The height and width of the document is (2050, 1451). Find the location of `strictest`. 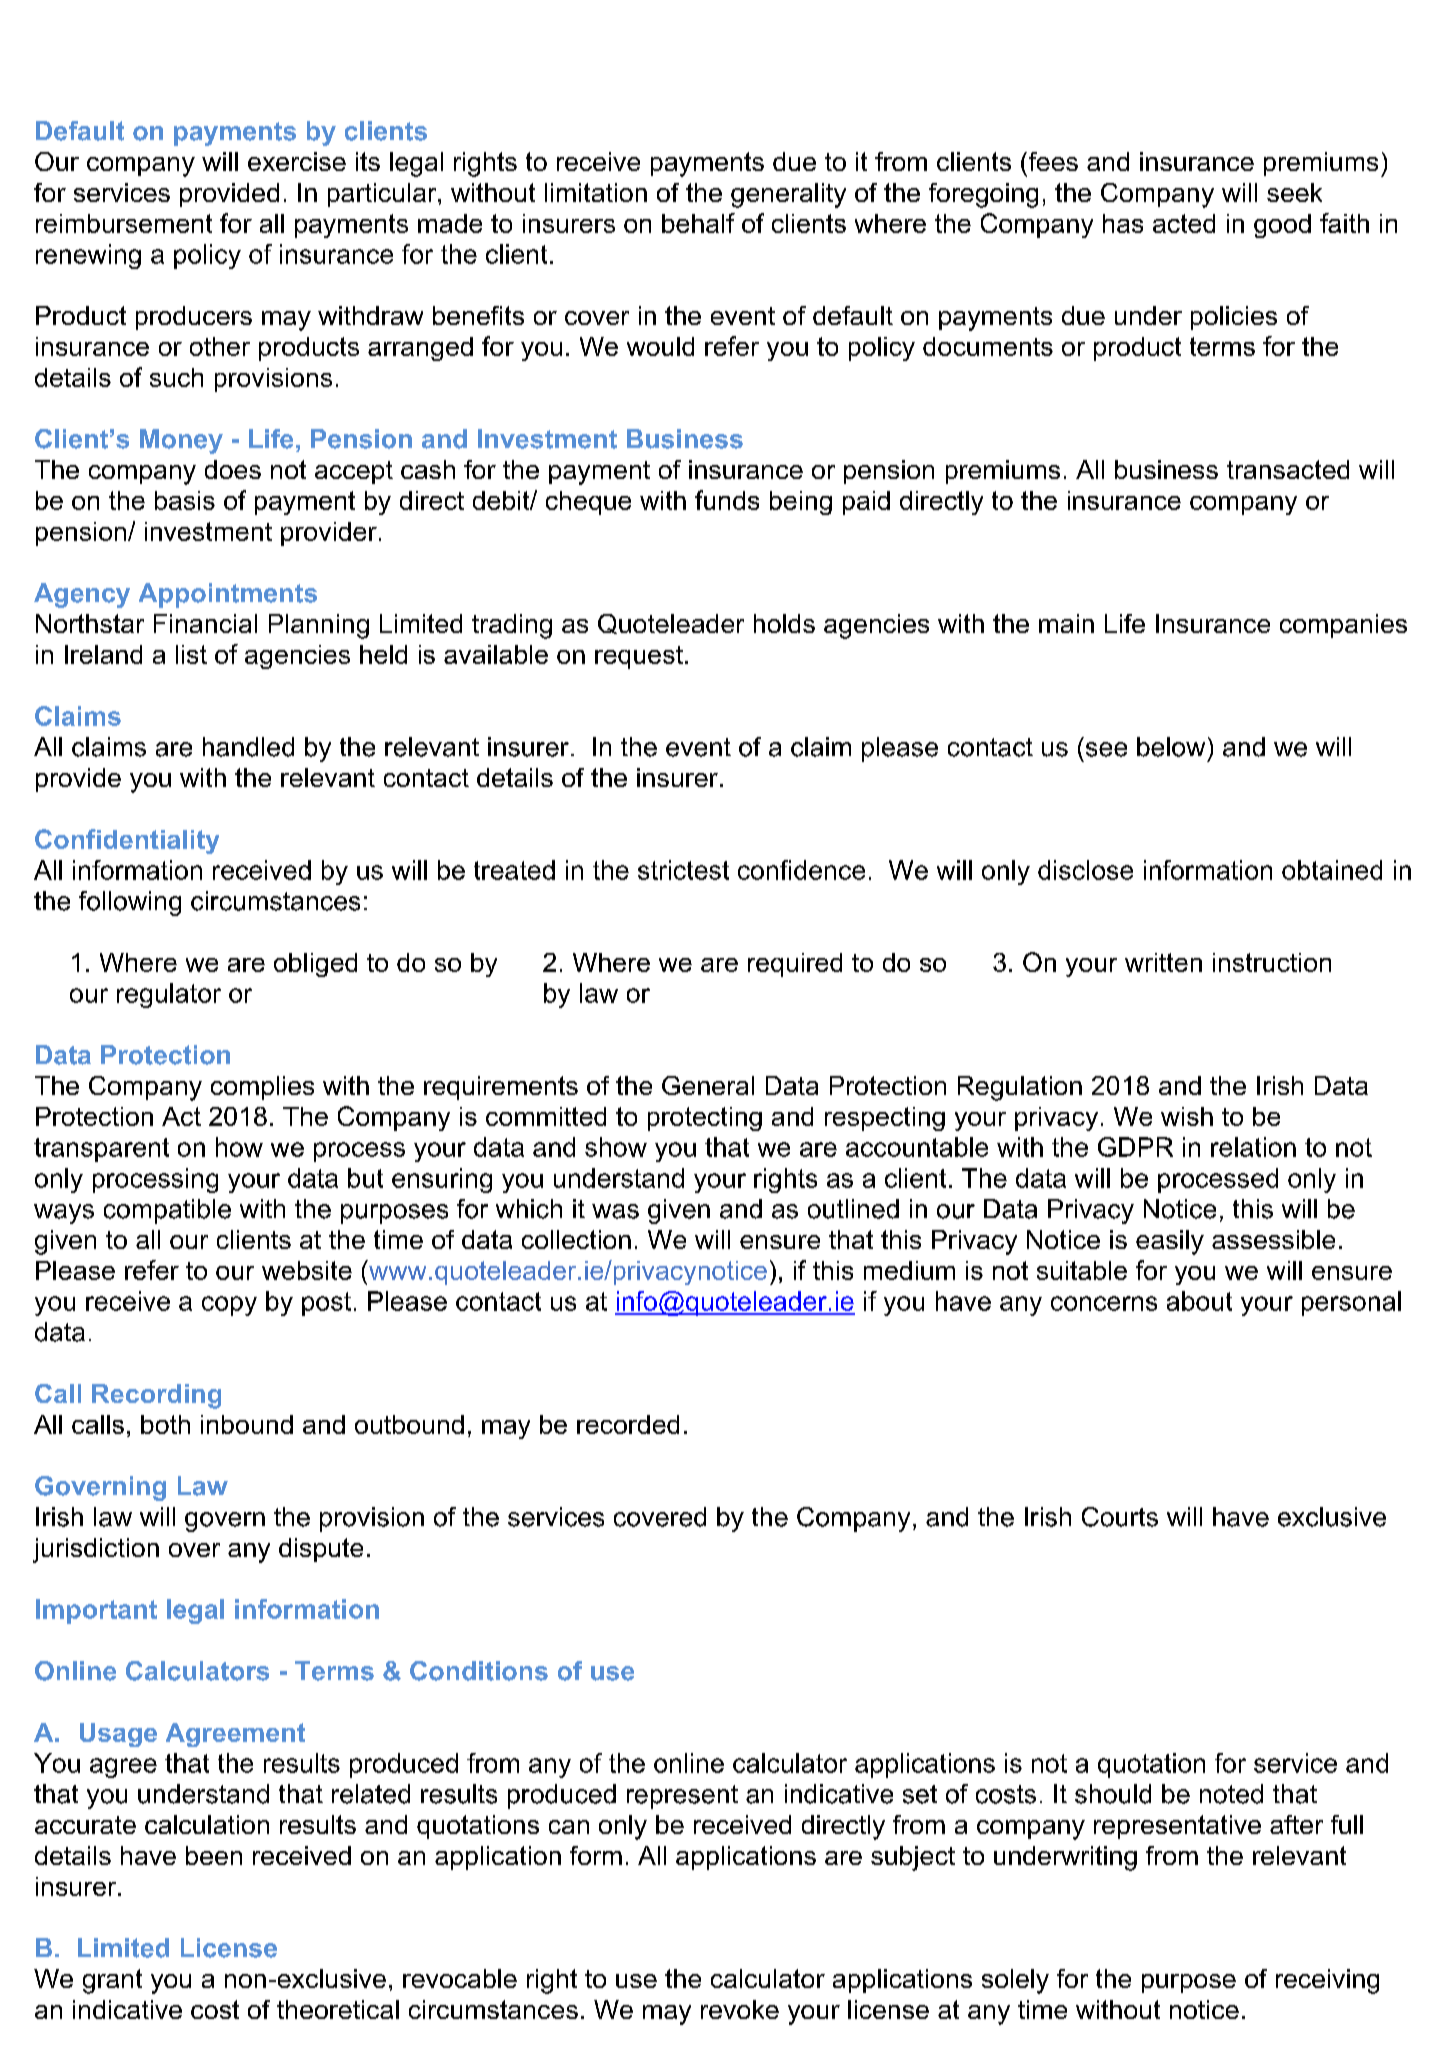

strictest is located at coordinates (683, 870).
